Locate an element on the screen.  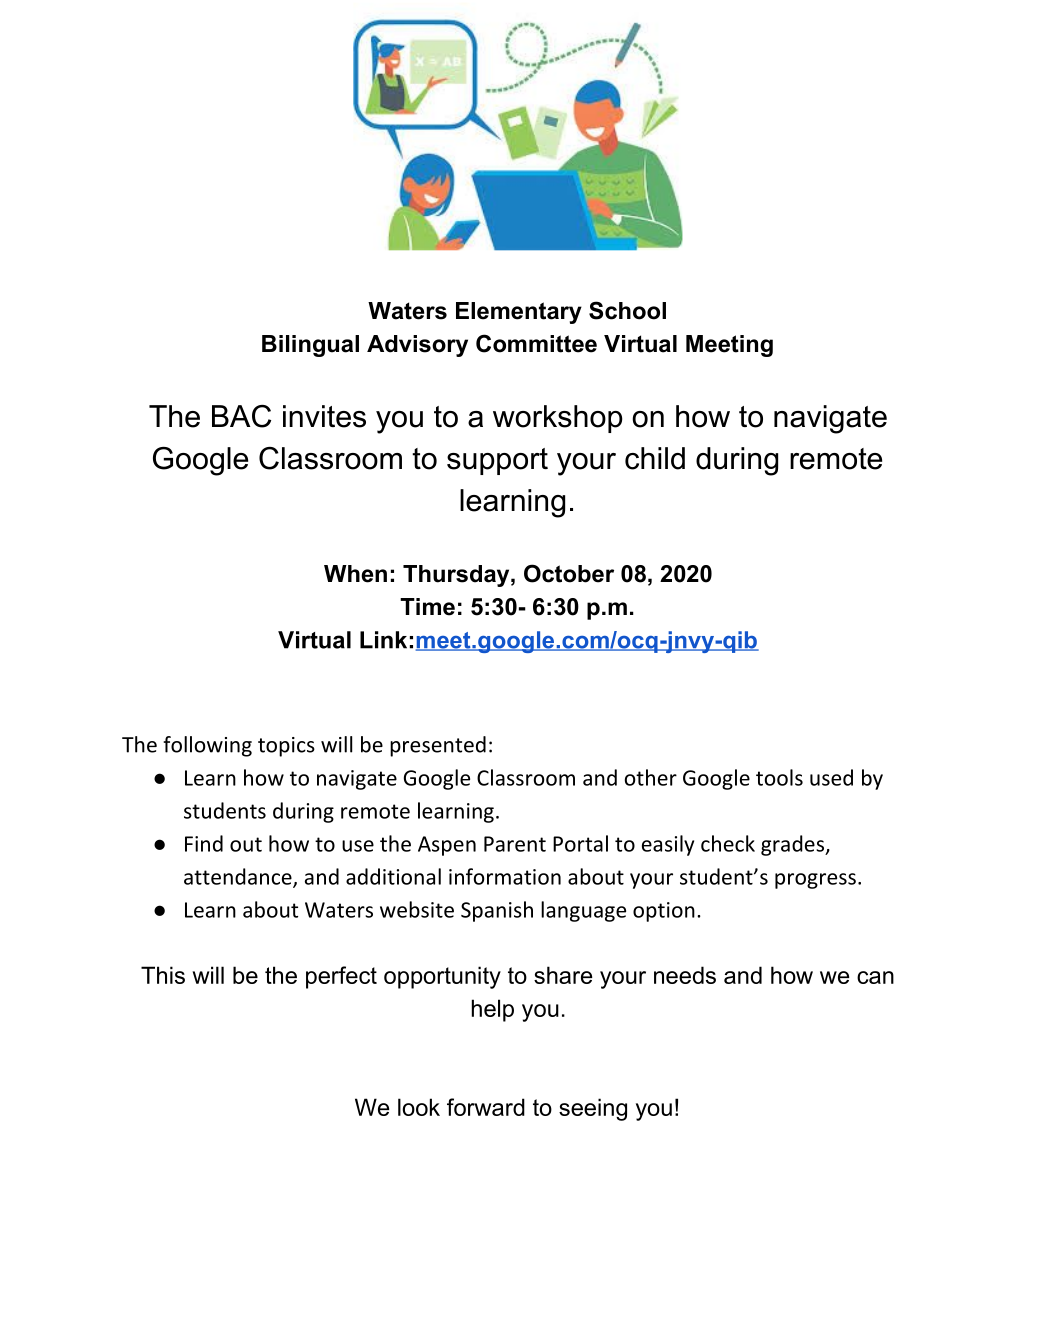
child is located at coordinates (655, 458).
